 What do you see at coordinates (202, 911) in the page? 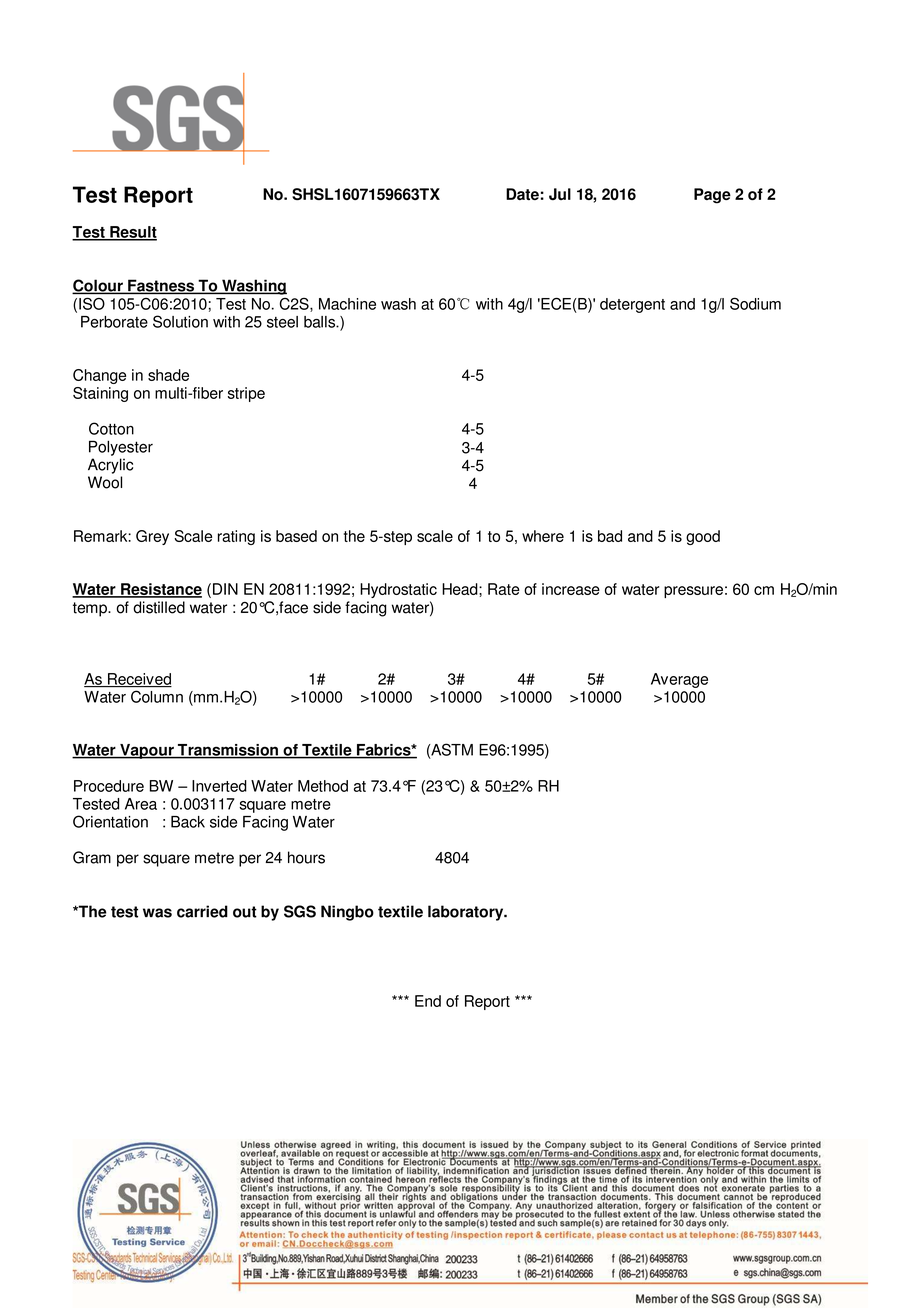
I see `carried` at bounding box center [202, 911].
